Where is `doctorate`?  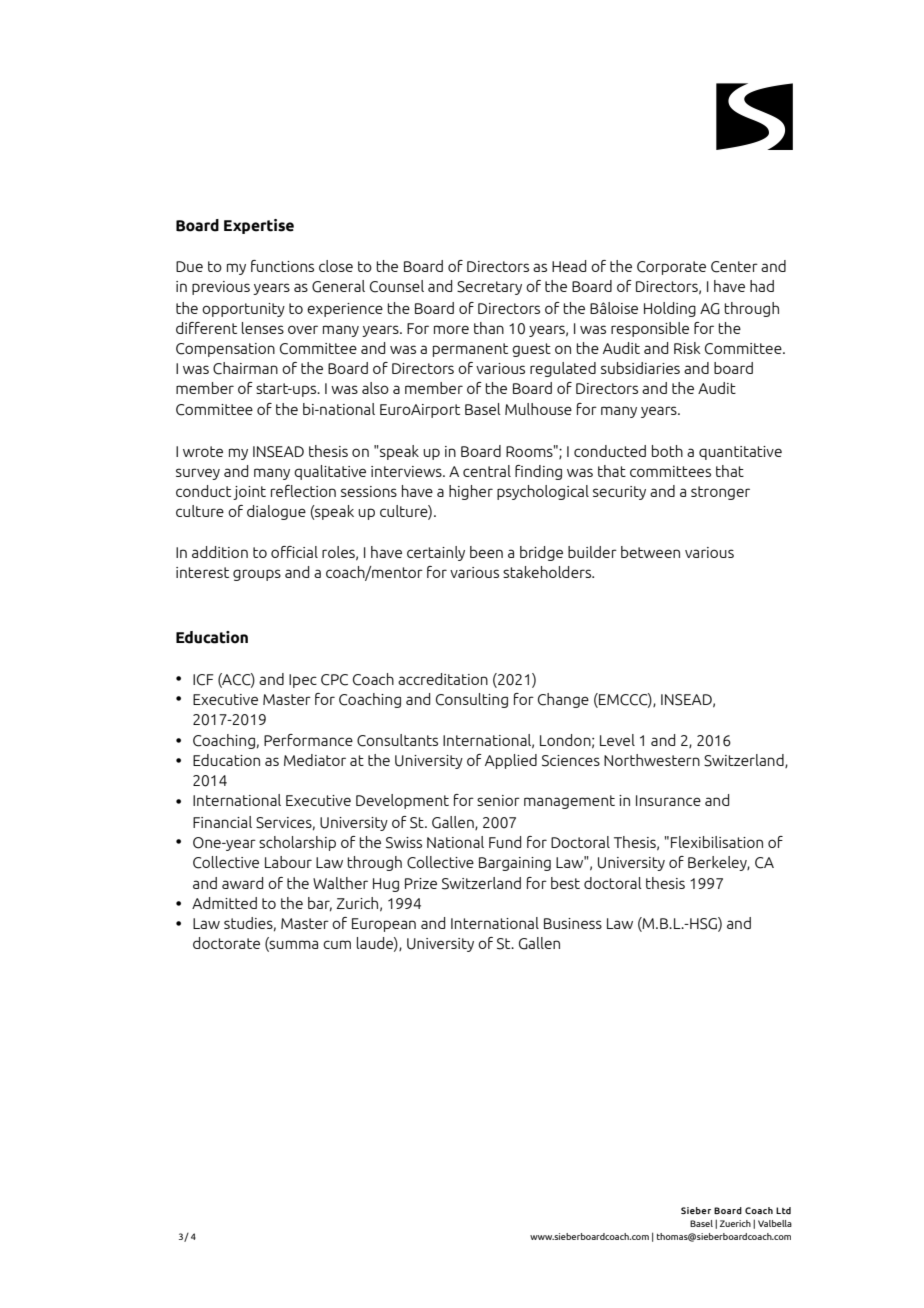
doctorate is located at coordinates (226, 943).
